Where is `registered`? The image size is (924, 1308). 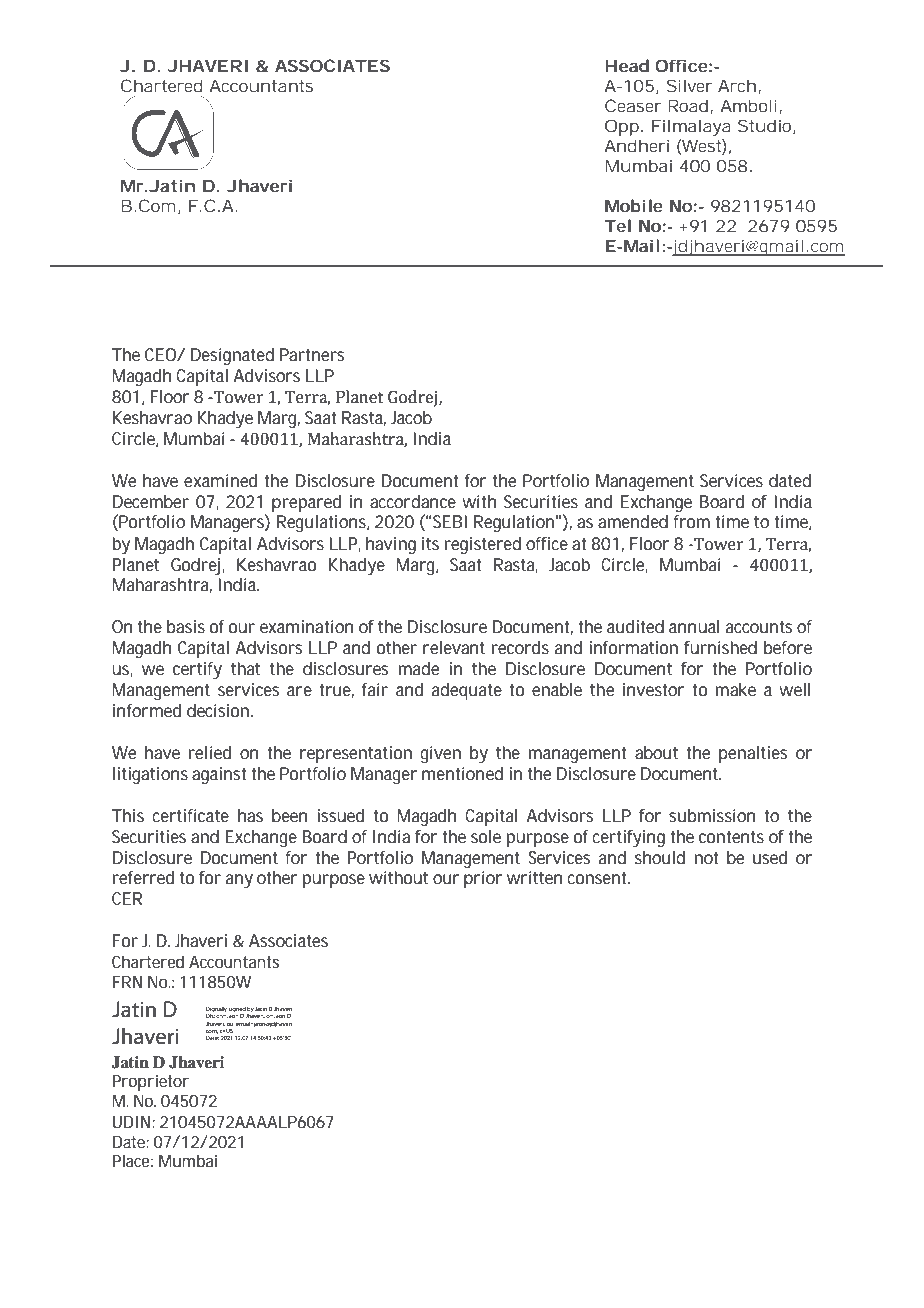
registered is located at coordinates (483, 545).
